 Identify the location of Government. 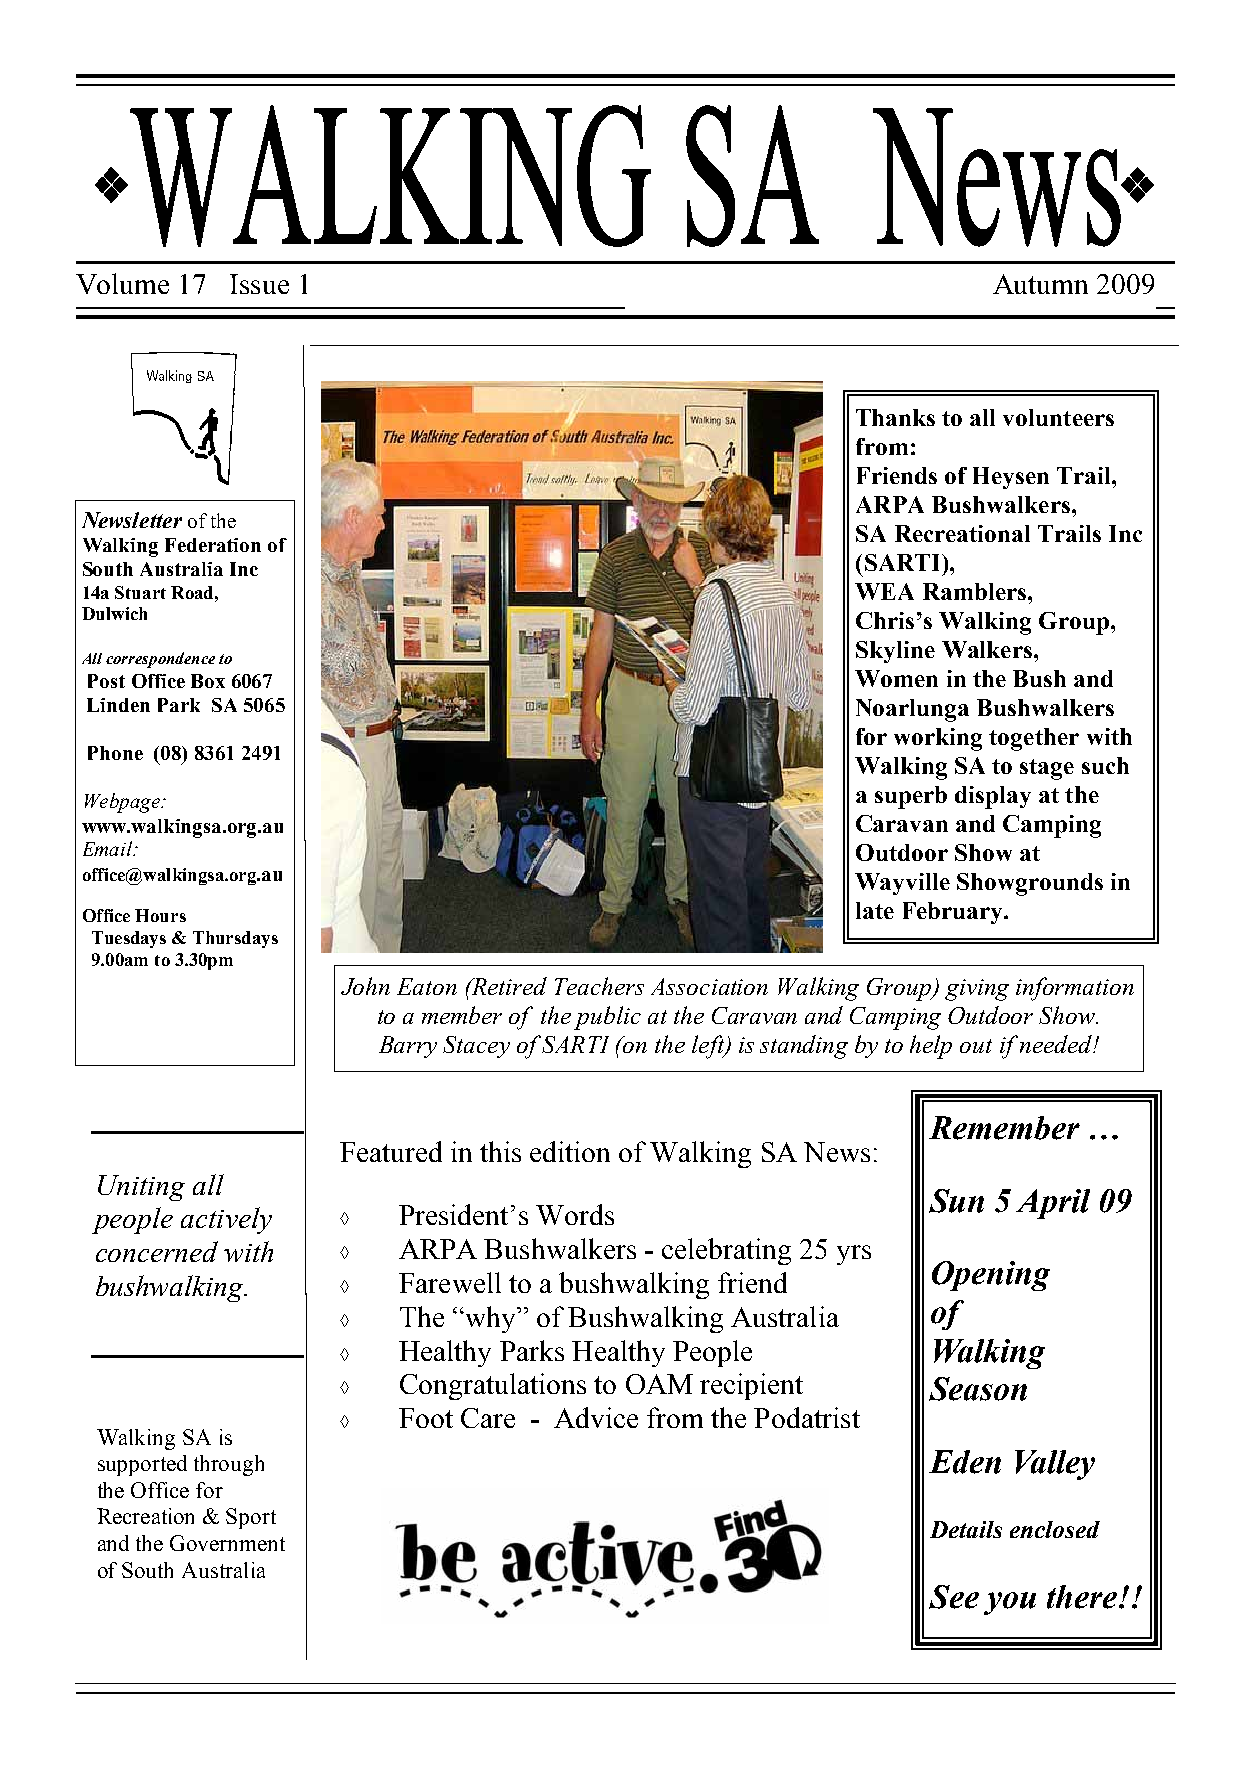
(227, 1543).
